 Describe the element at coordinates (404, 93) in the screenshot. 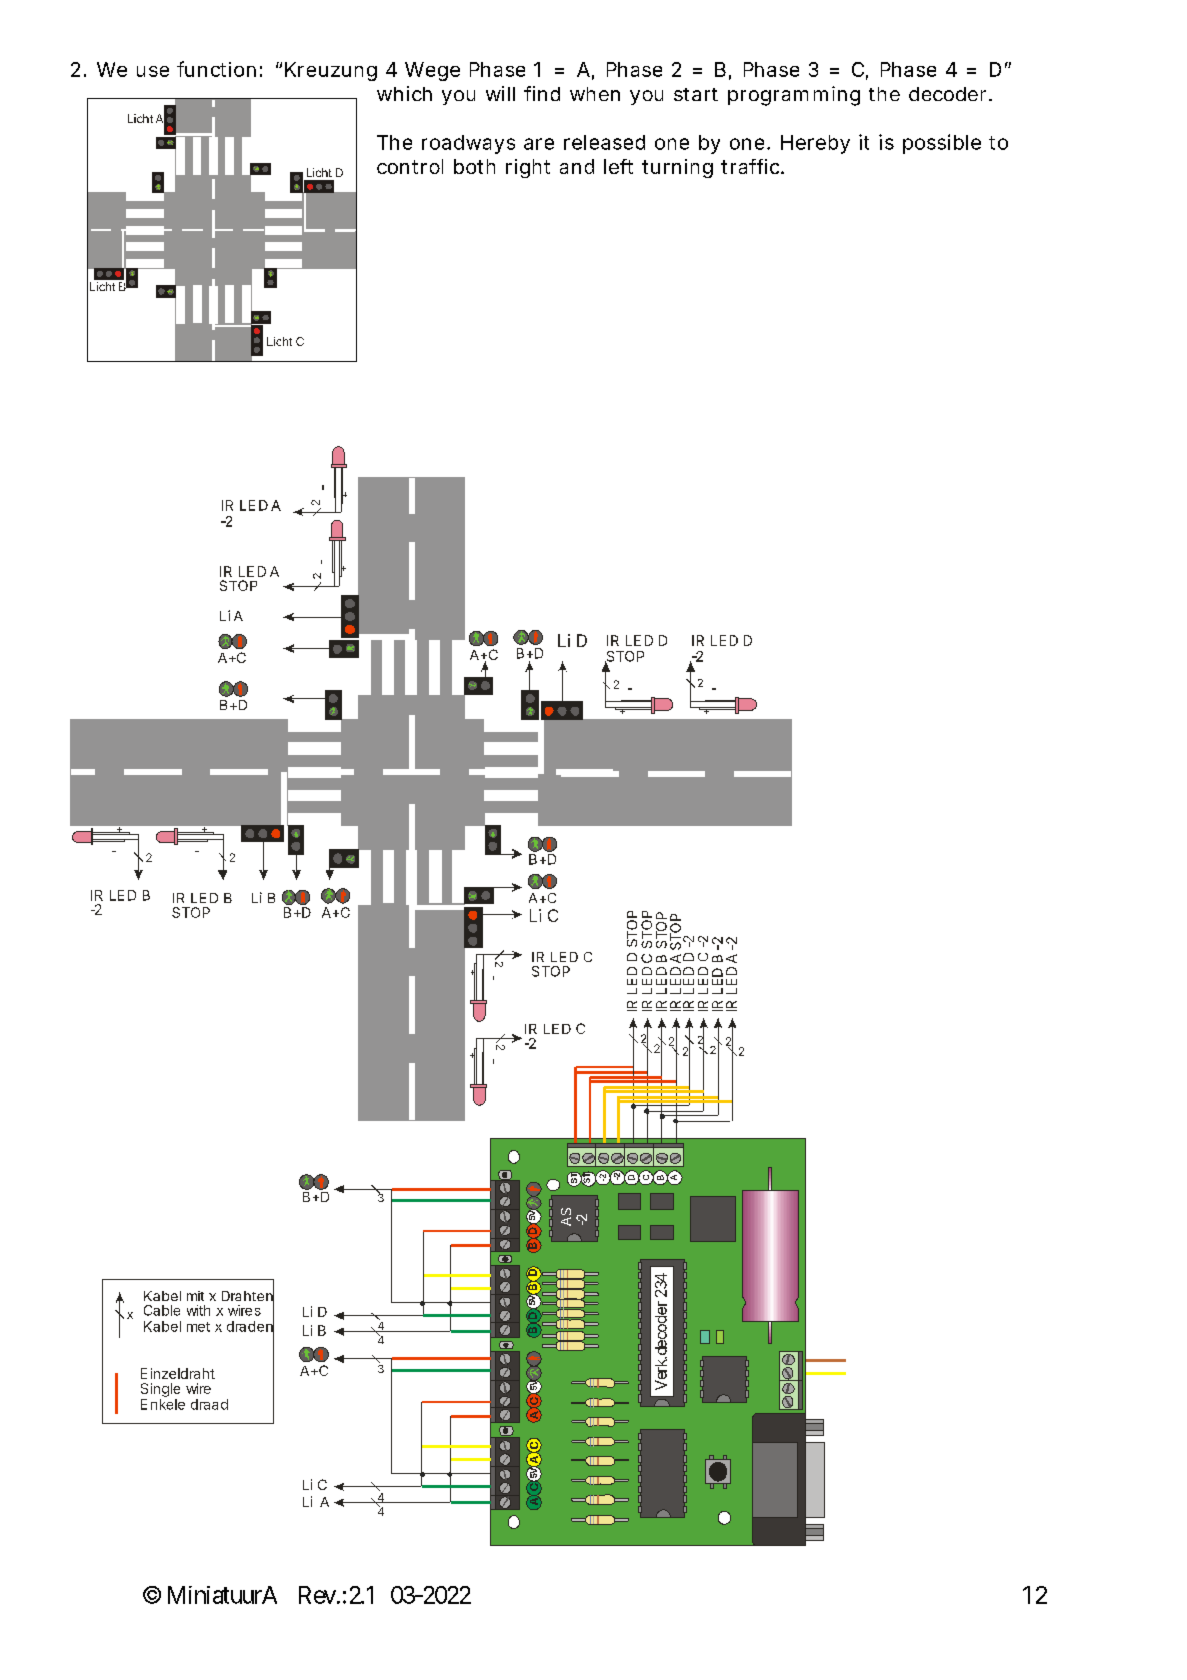

I see `which` at that location.
